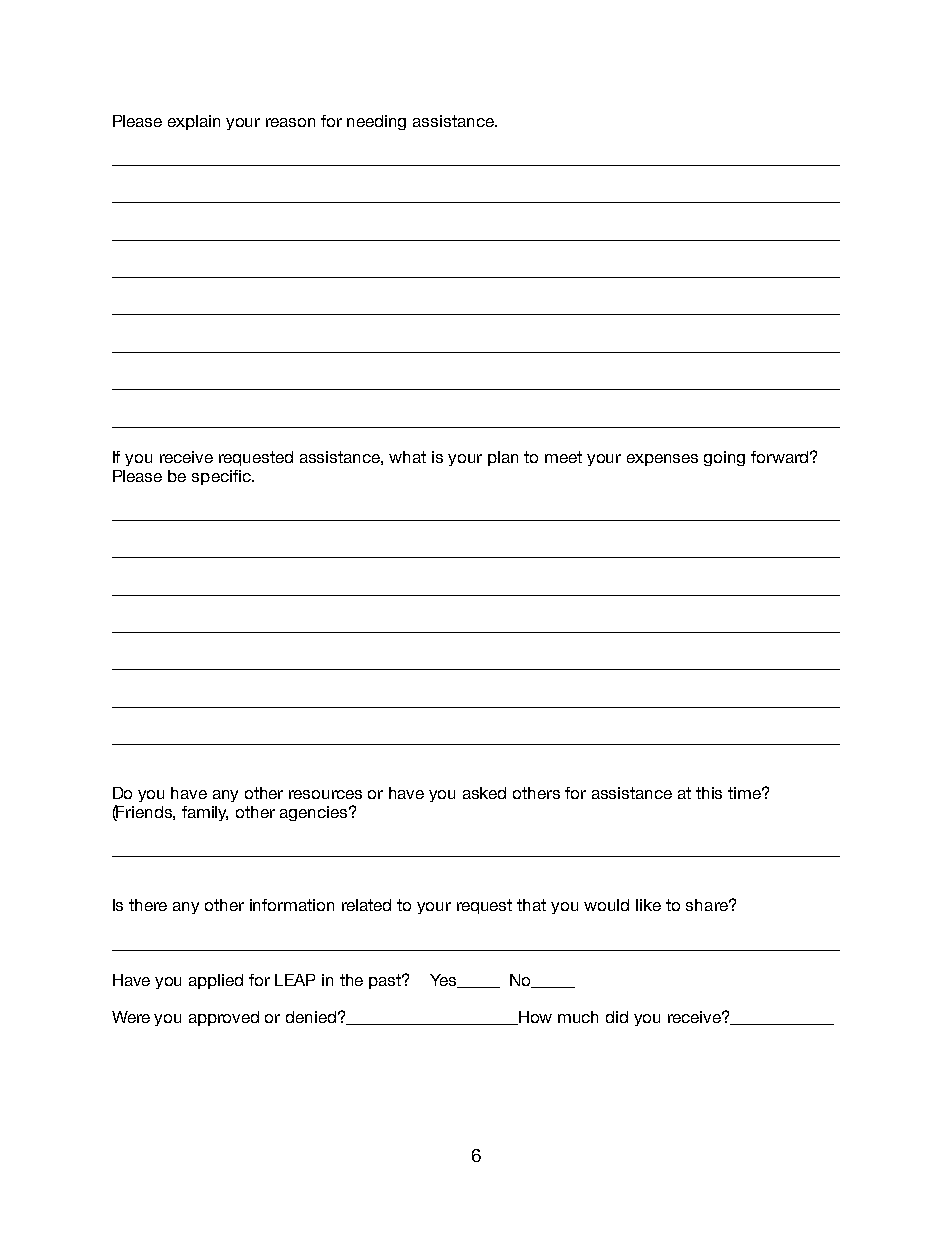  What do you see at coordinates (484, 793) in the image?
I see `asked` at bounding box center [484, 793].
